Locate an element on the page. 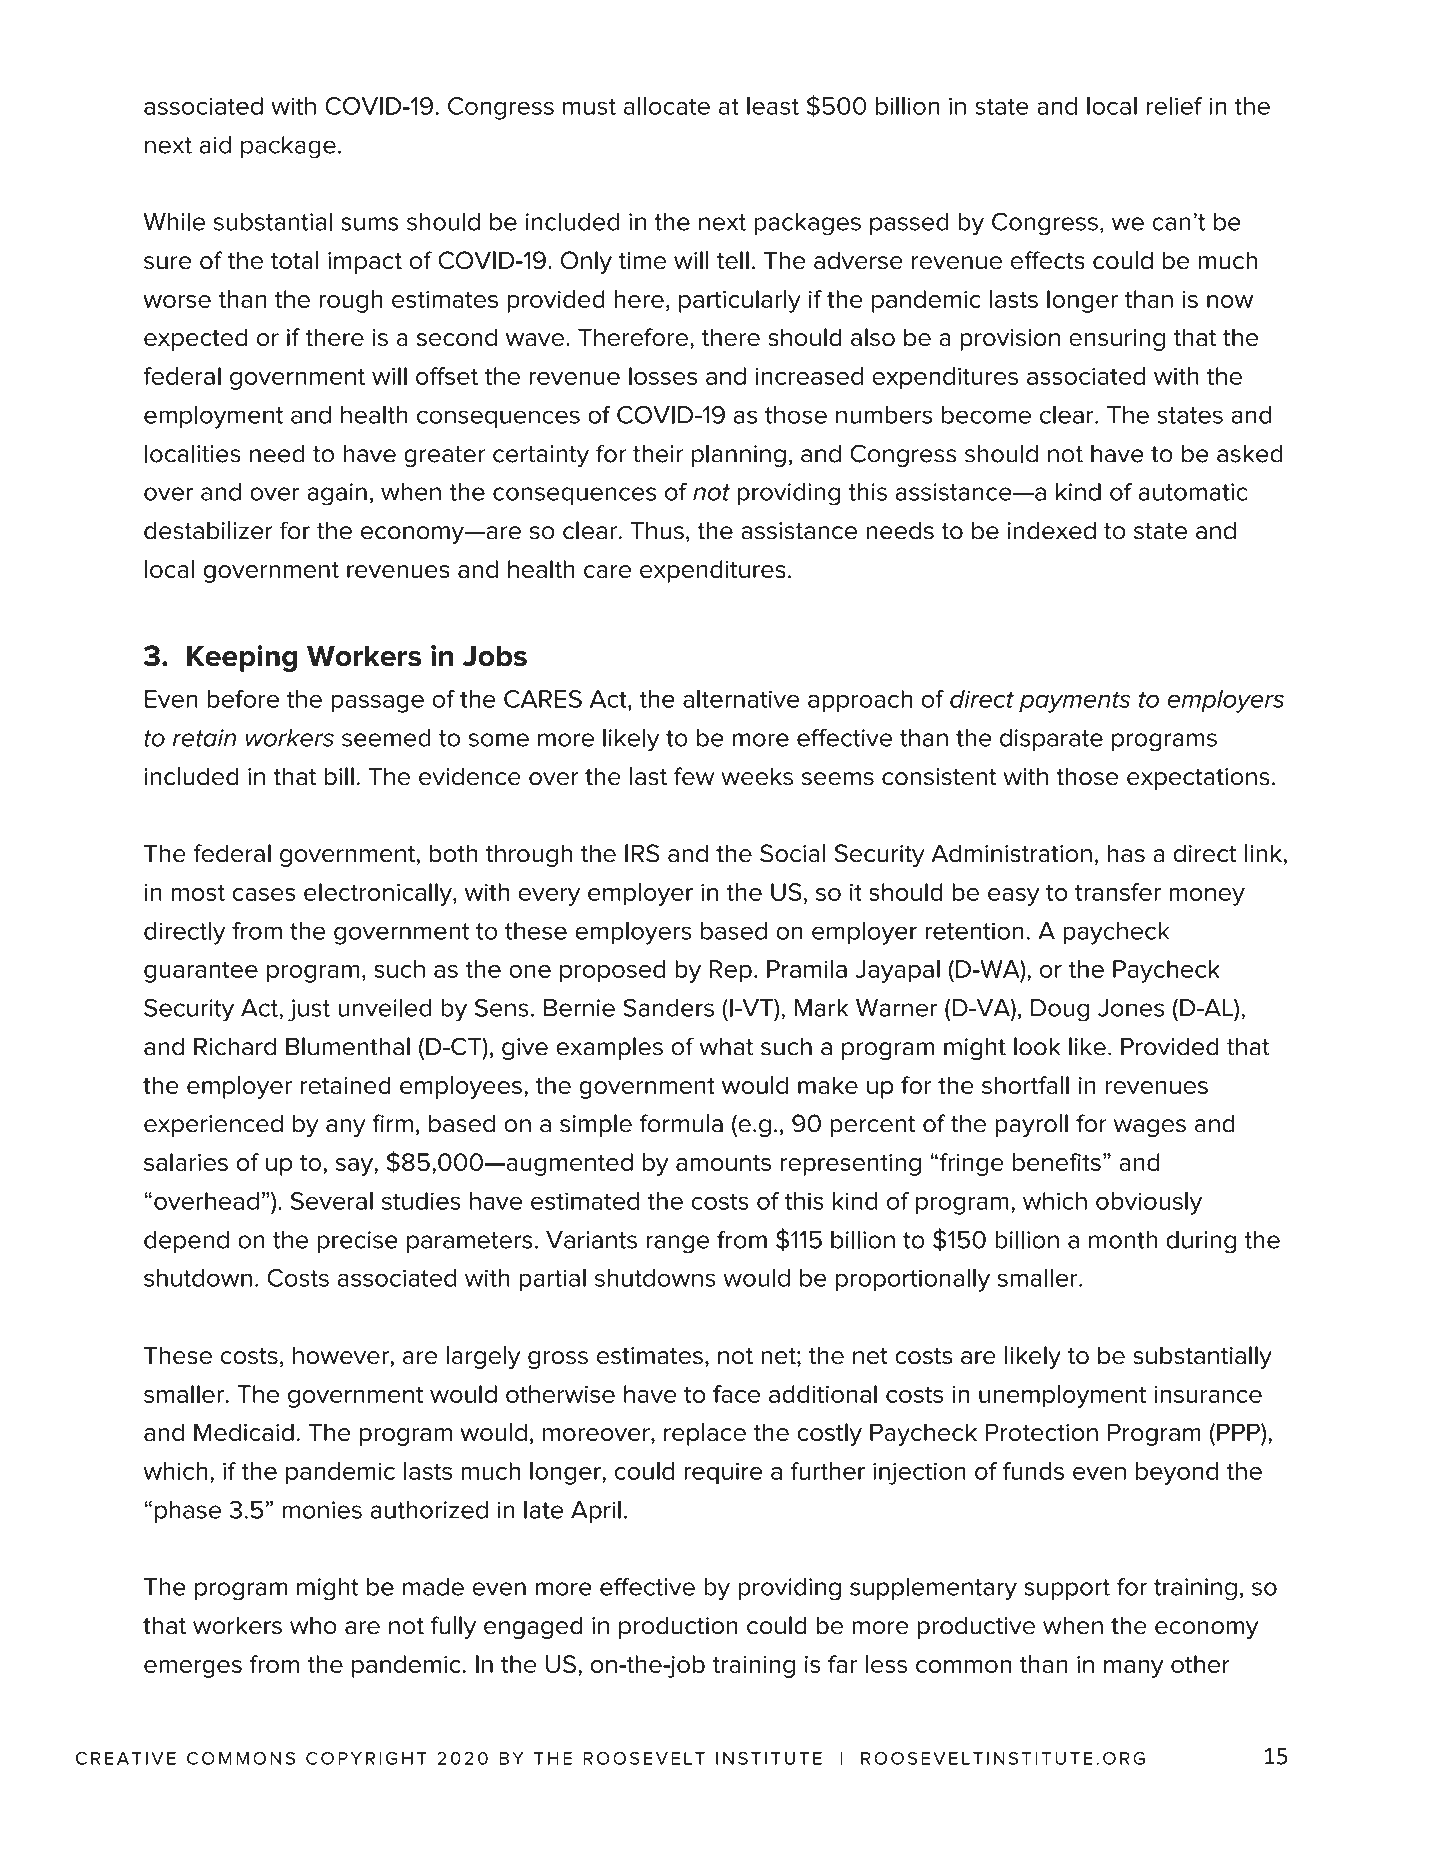  transfer is located at coordinates (1118, 892).
